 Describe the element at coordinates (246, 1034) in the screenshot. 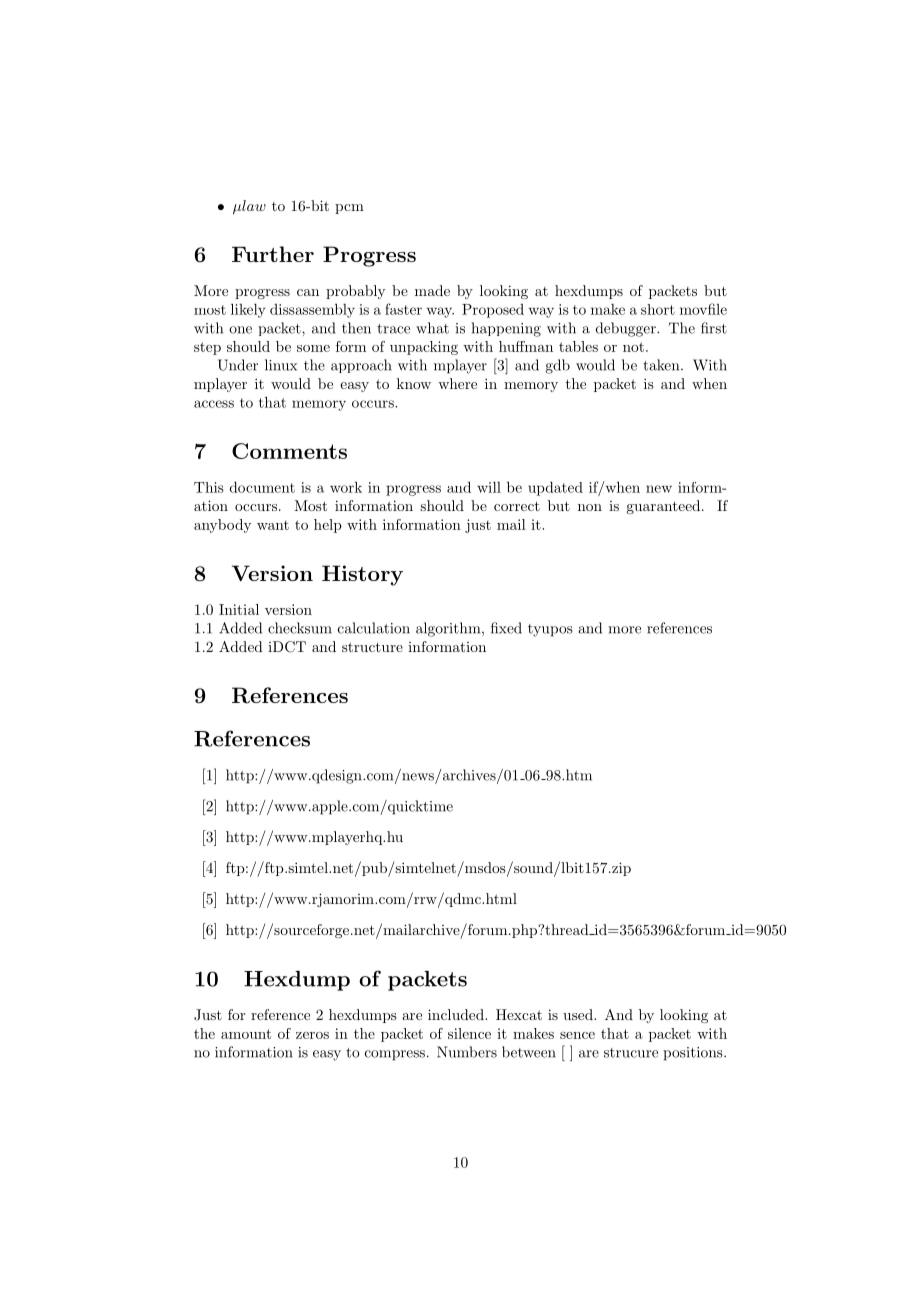

I see `amount` at that location.
